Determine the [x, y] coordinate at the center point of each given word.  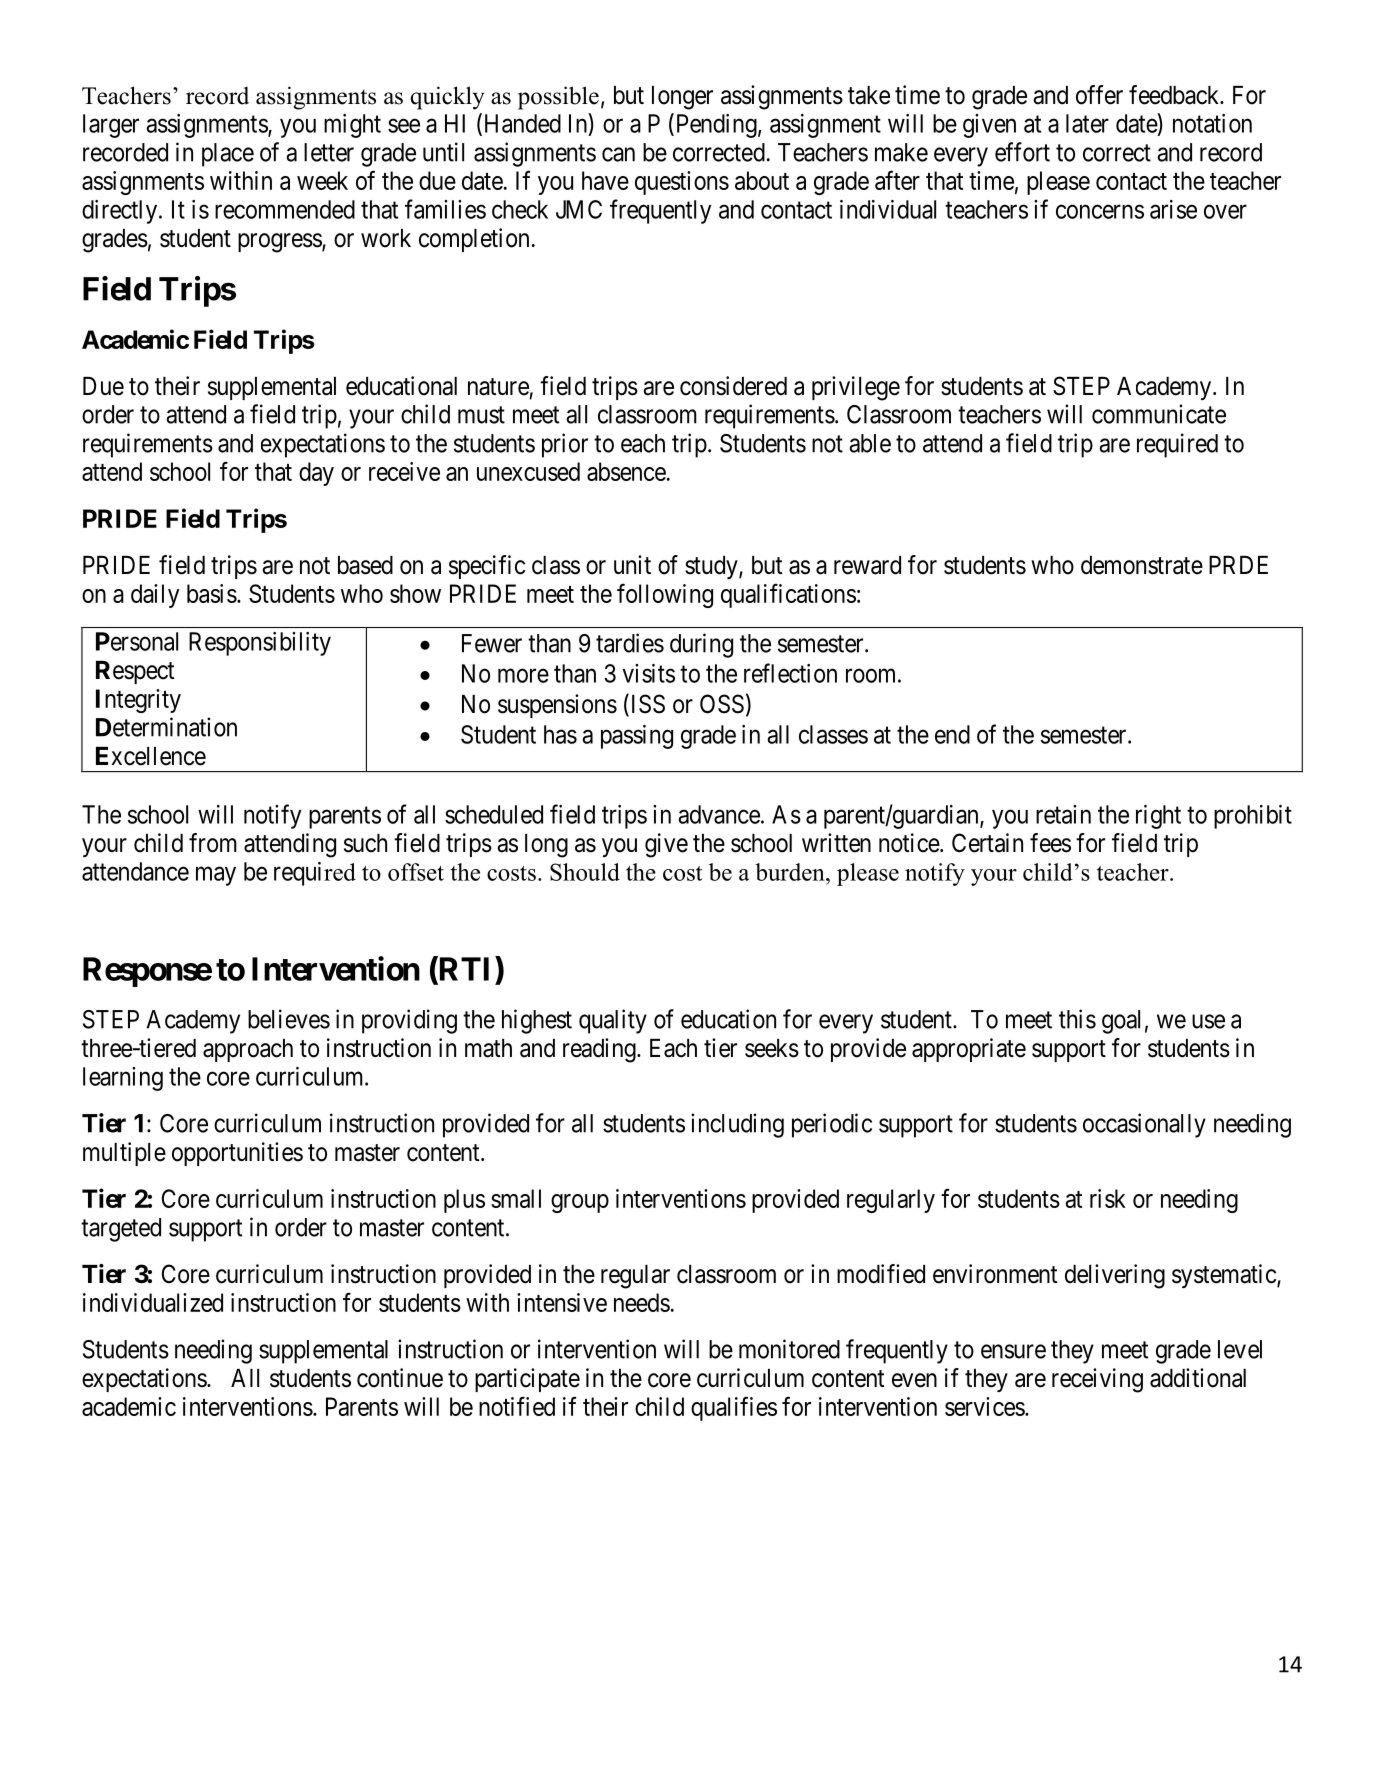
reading [600, 1050]
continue [400, 1378]
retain [1063, 814]
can [618, 154]
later [1087, 123]
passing [637, 737]
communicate [1159, 414]
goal [1121, 1022]
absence [626, 471]
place [228, 155]
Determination [166, 727]
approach [248, 1050]
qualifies [734, 1408]
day [316, 474]
